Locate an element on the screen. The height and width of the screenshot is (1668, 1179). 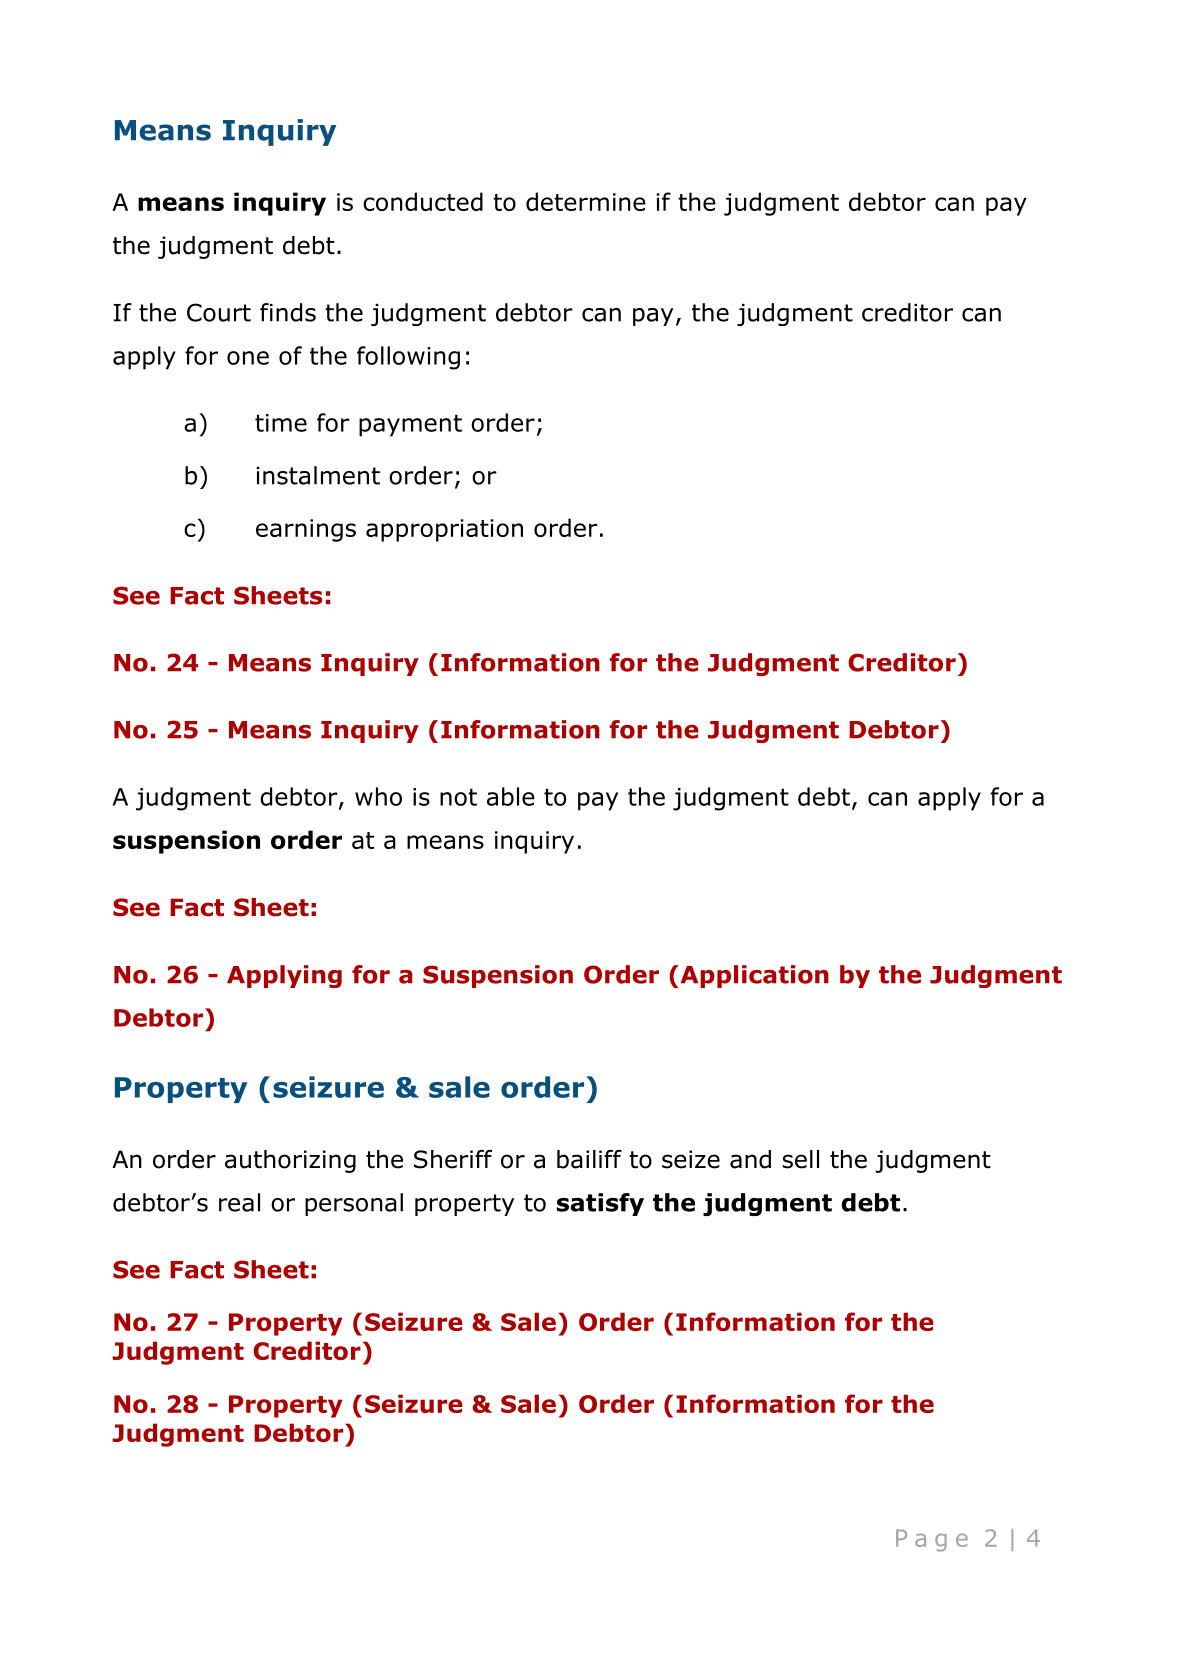
determine is located at coordinates (586, 201).
